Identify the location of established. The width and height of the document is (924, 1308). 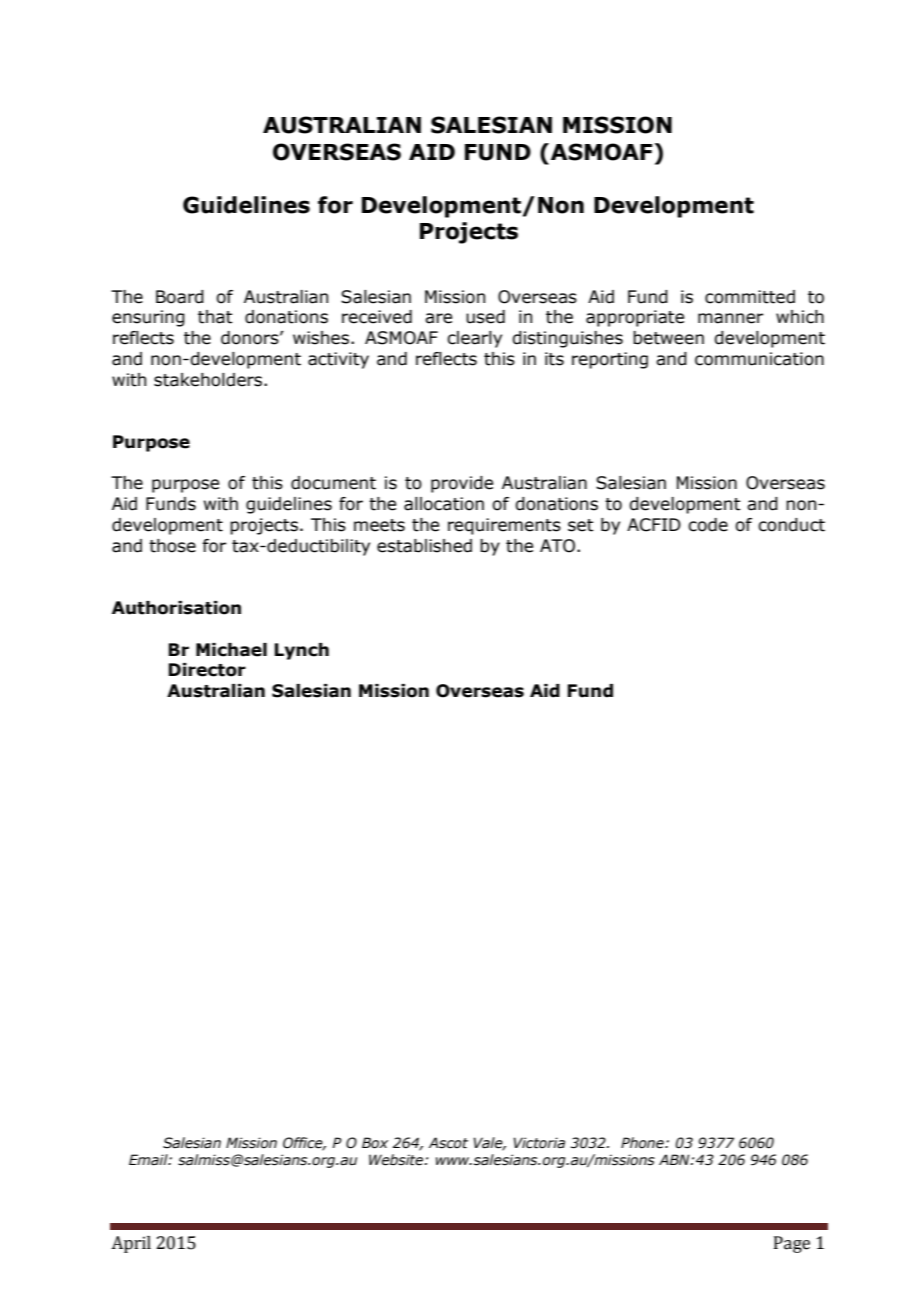
(424, 546).
